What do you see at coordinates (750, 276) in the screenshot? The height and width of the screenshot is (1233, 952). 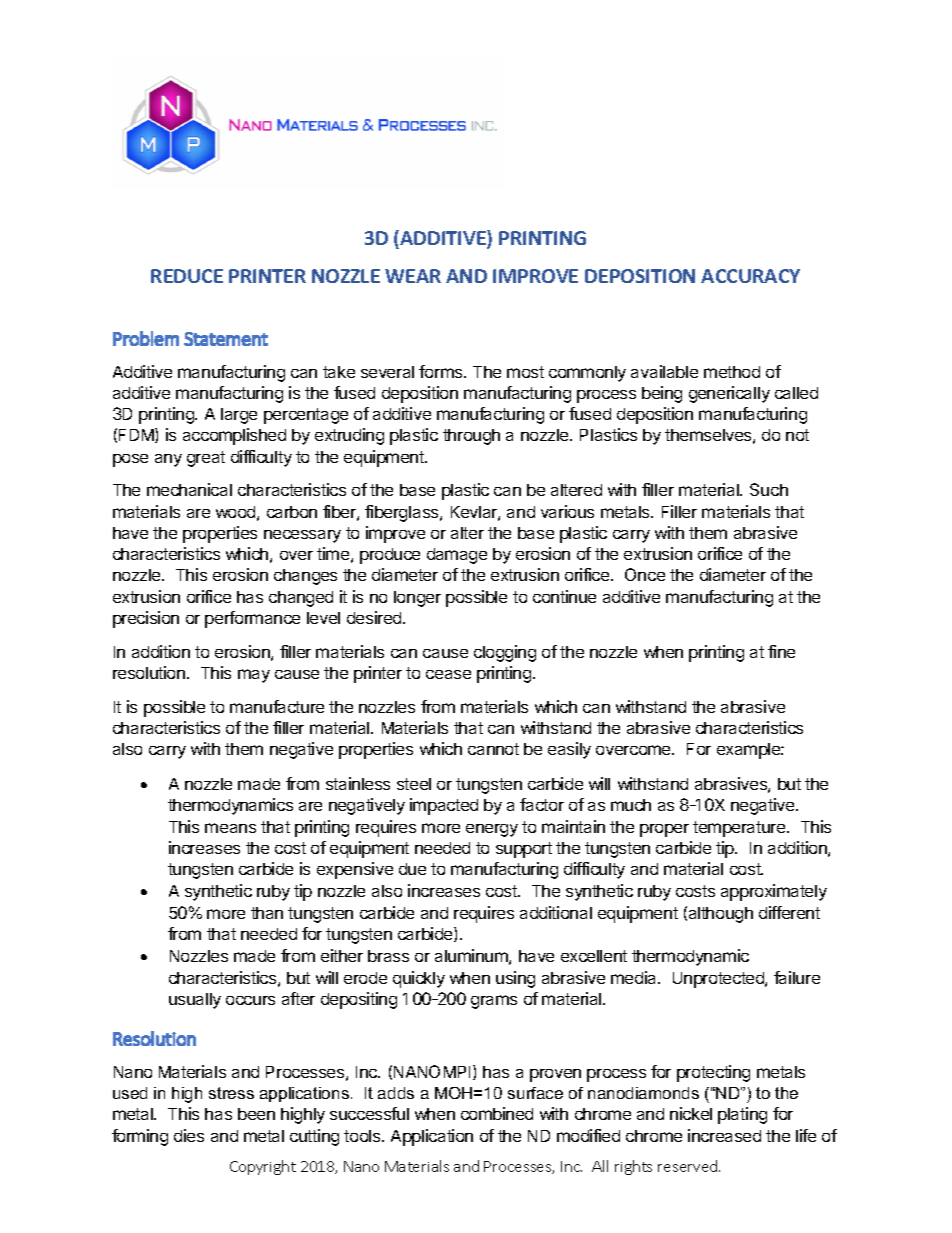 I see `ACCURACY` at bounding box center [750, 276].
